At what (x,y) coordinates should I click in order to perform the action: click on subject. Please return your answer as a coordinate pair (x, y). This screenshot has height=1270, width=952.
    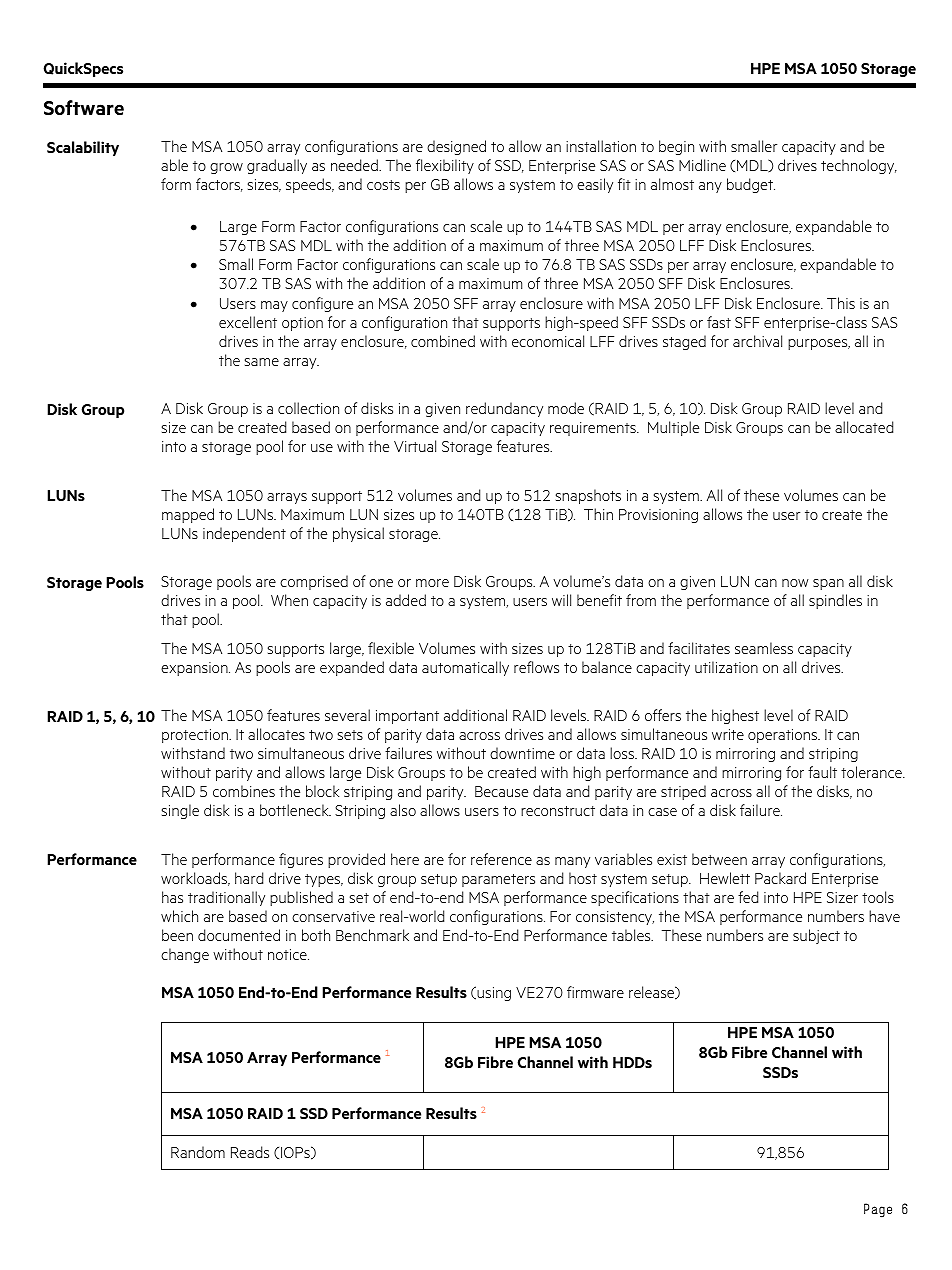
    Looking at the image, I should click on (816, 936).
